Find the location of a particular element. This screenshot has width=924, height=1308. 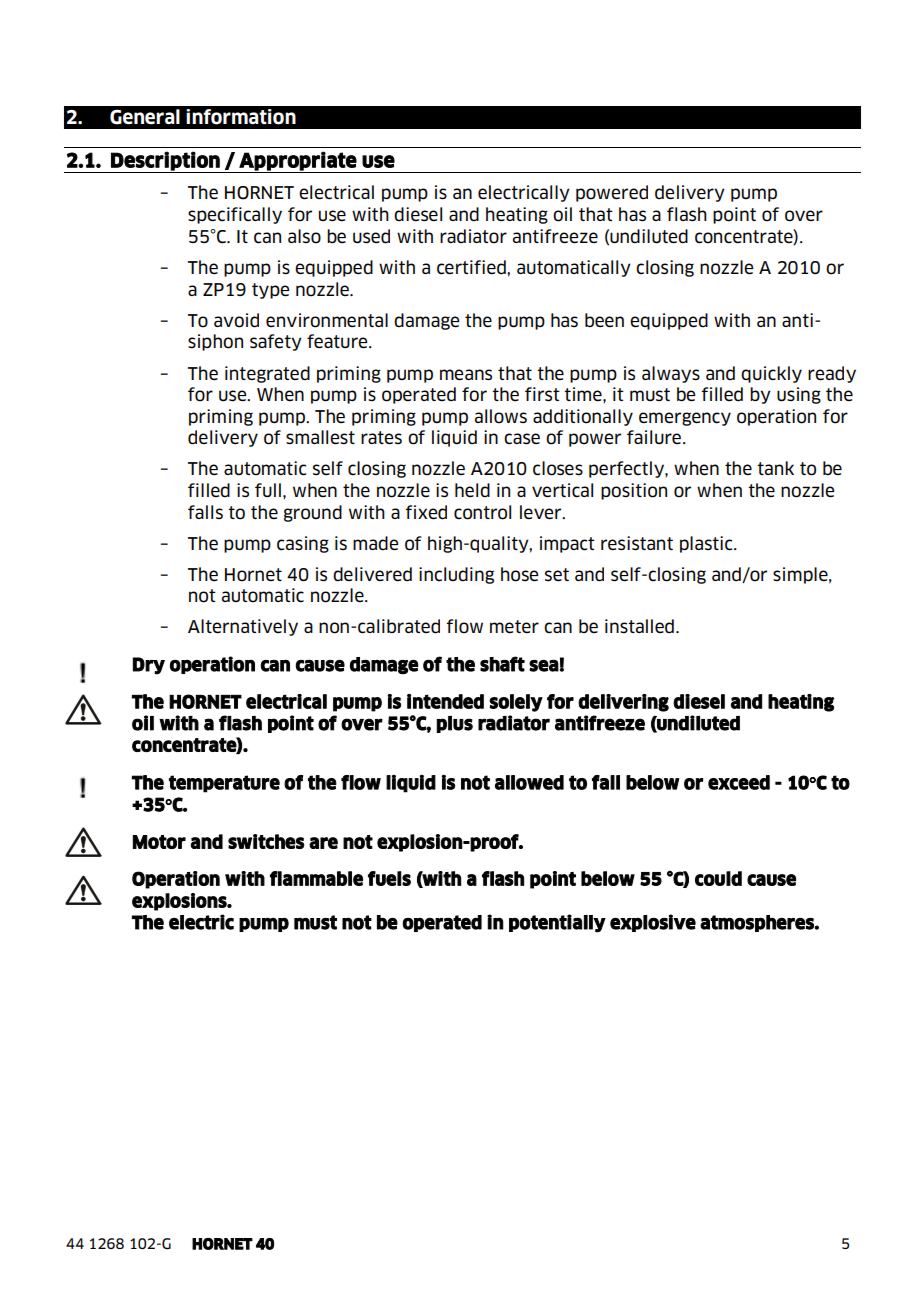

including is located at coordinates (456, 575).
